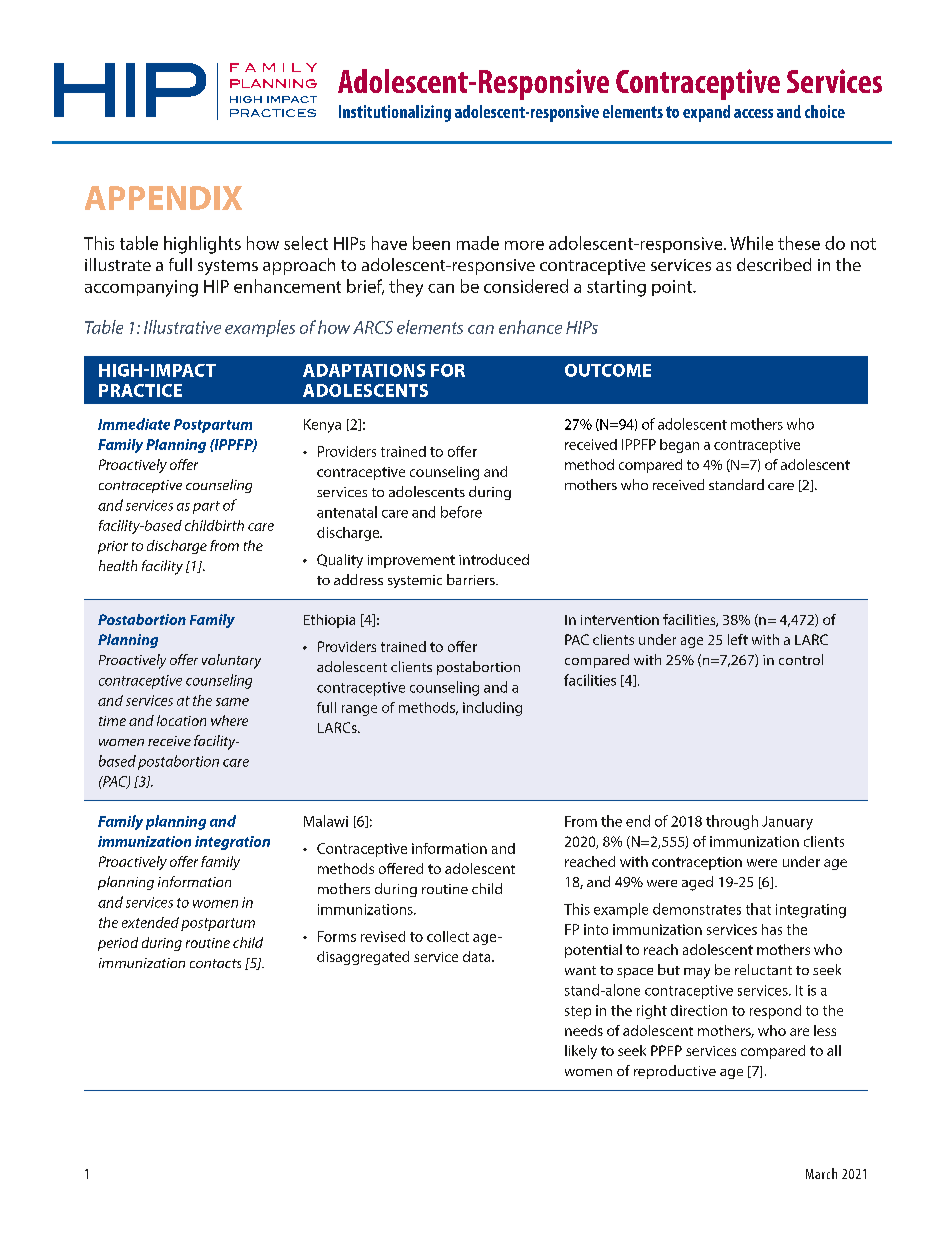 This screenshot has height=1233, width=952. I want to click on voluntary, so click(231, 661).
